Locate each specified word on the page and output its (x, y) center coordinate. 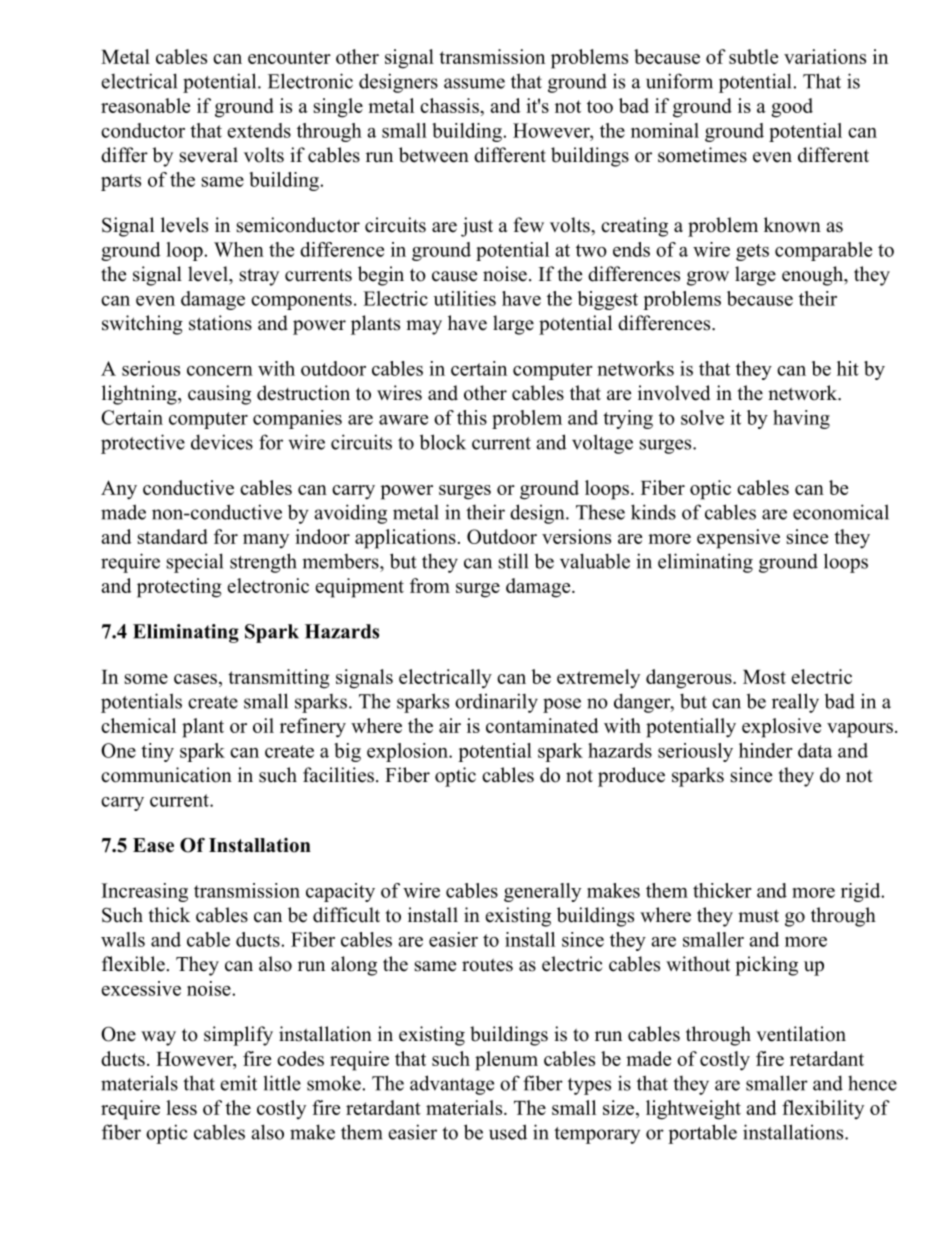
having (801, 419)
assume (474, 83)
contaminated (542, 725)
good (792, 108)
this (472, 417)
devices (222, 442)
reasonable (145, 105)
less (181, 1107)
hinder (766, 750)
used (508, 1132)
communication (166, 775)
